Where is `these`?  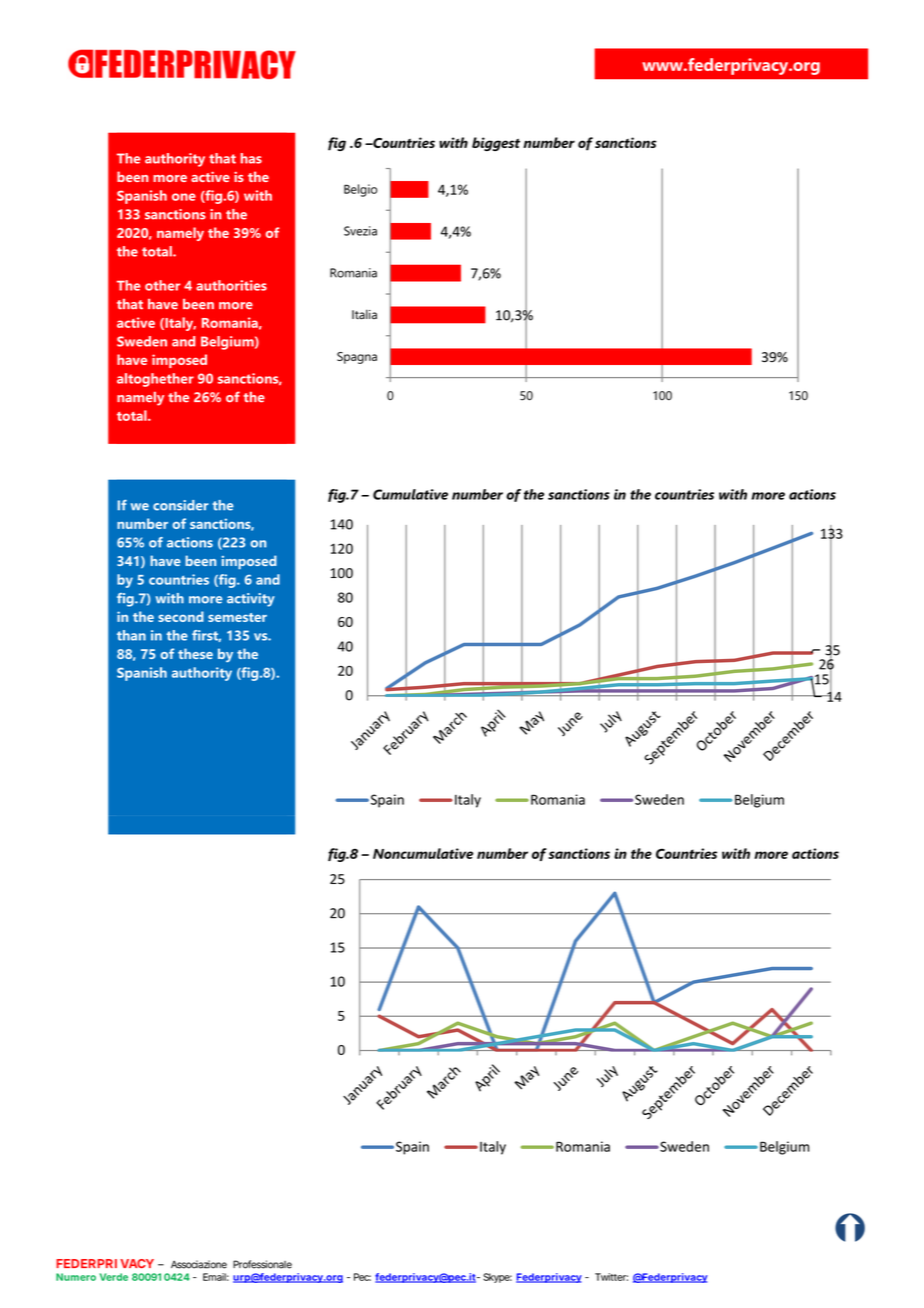
these is located at coordinates (195, 653).
